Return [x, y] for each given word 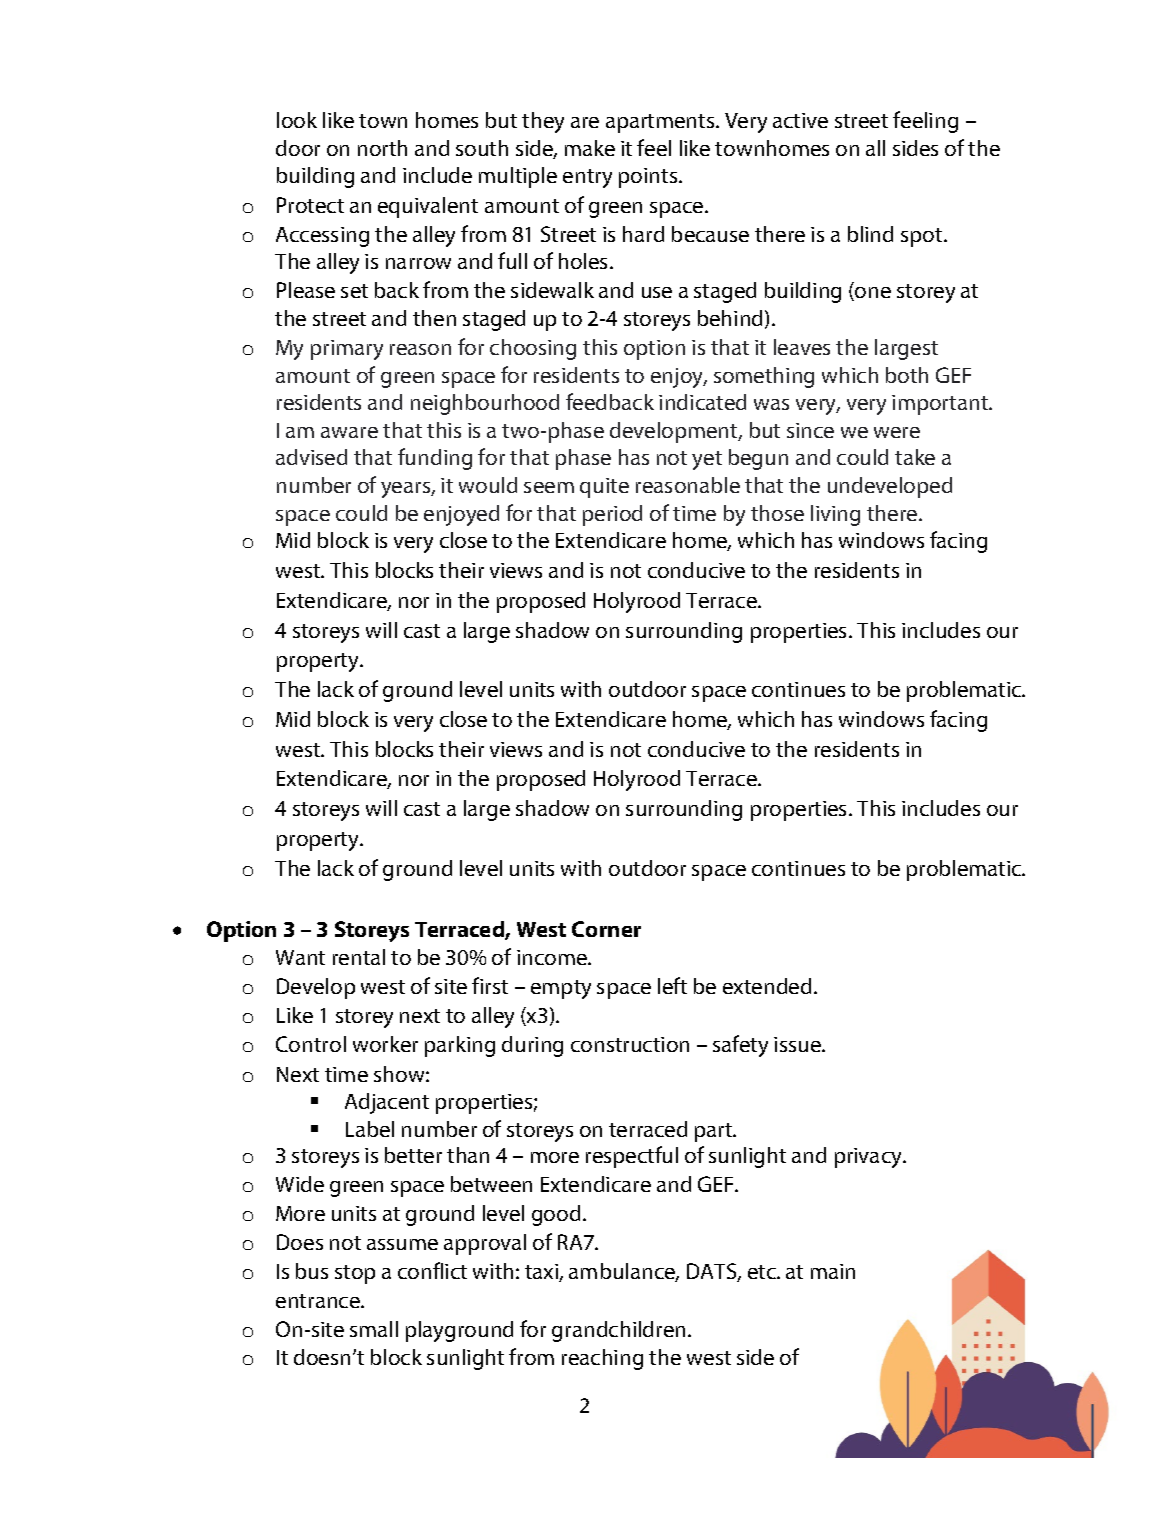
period [612, 515]
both [907, 375]
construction [630, 1044]
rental [359, 957]
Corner [606, 929]
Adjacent [387, 1103]
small [374, 1329]
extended [767, 986]
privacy [869, 1158]
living [835, 515]
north [382, 148]
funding [435, 459]
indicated [702, 402]
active [800, 120]
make [590, 148]
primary [347, 350]
